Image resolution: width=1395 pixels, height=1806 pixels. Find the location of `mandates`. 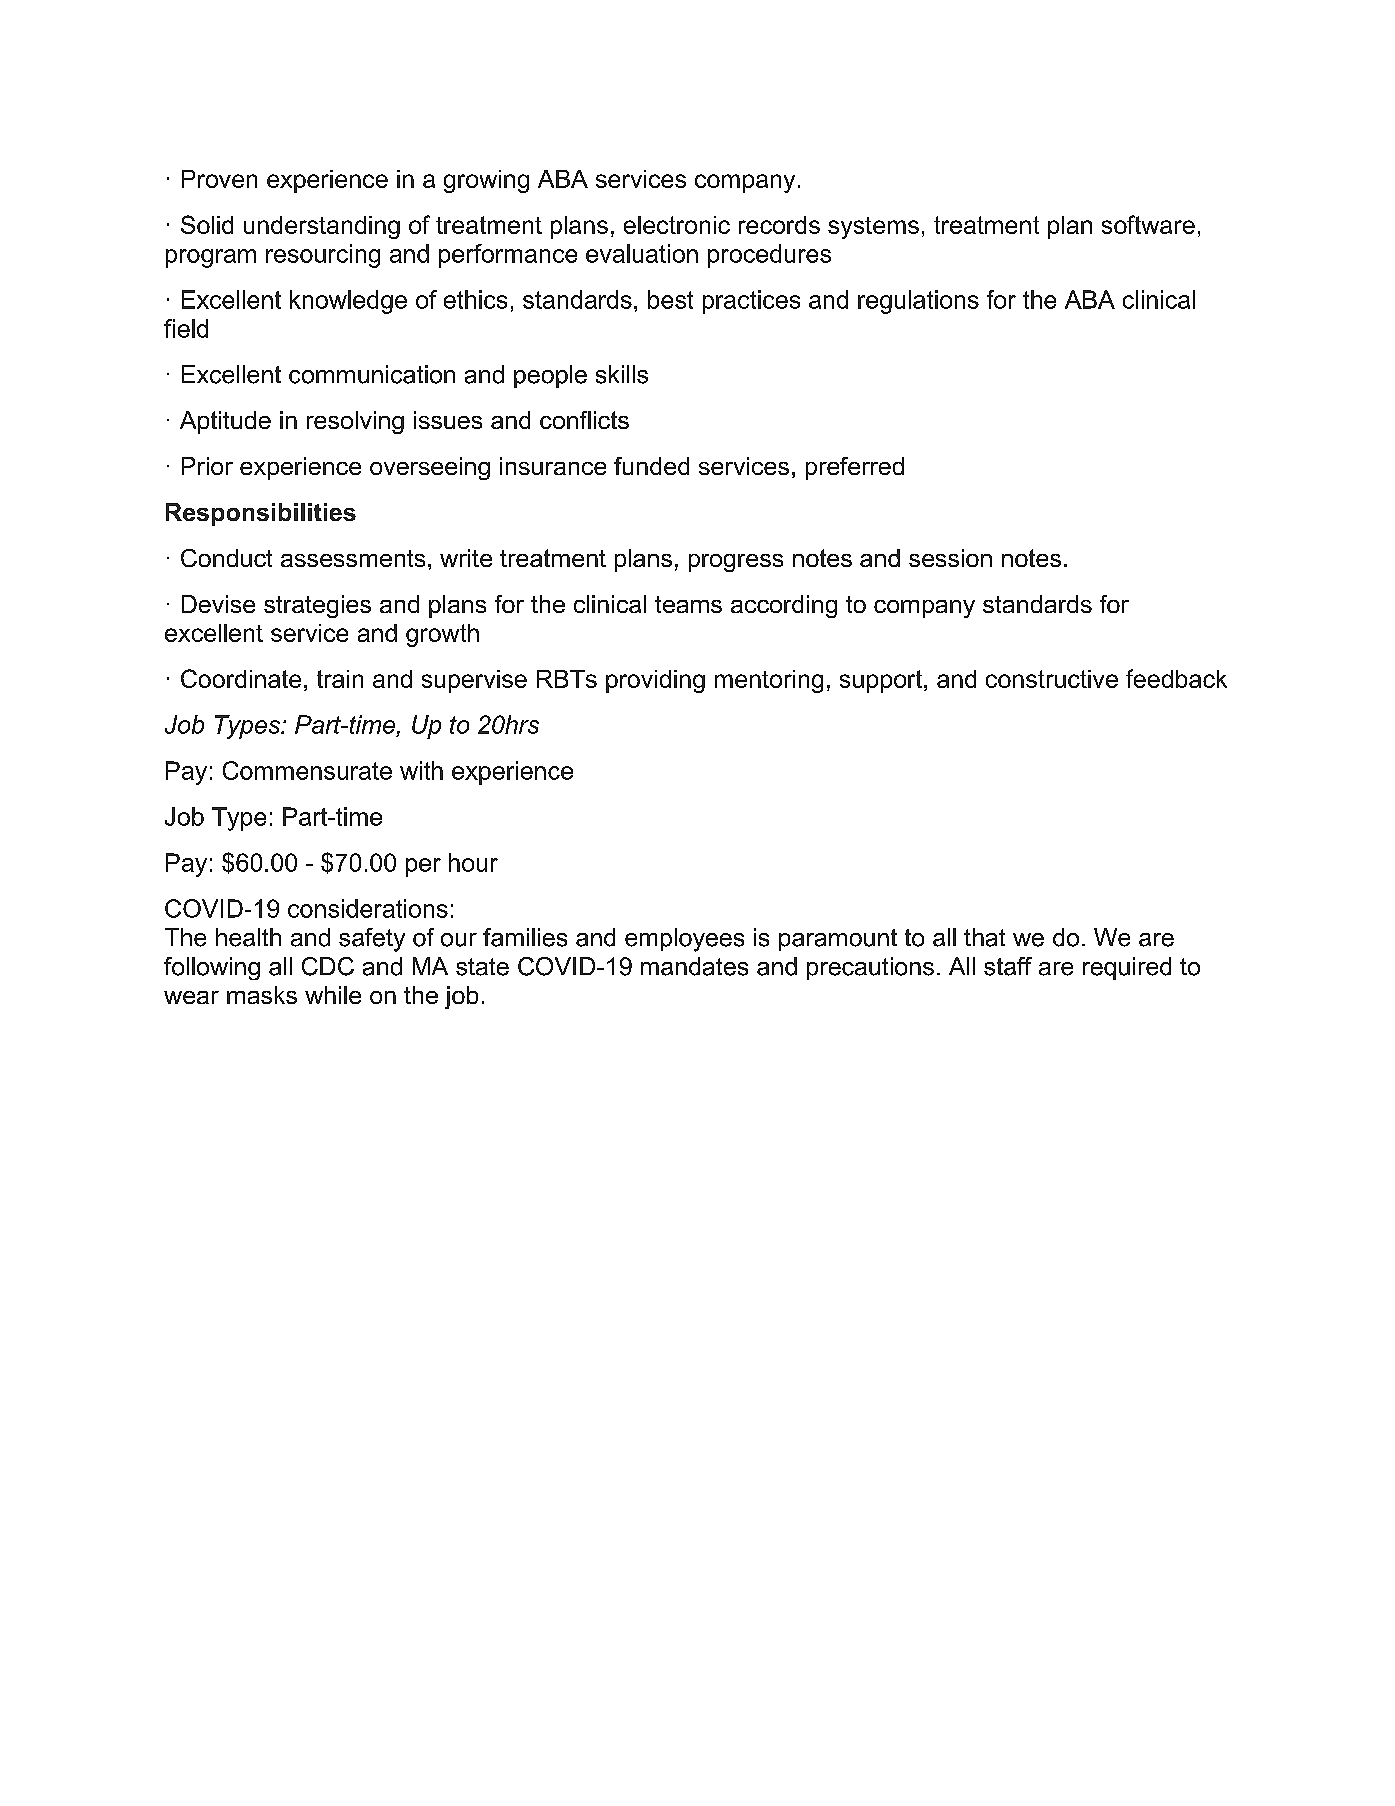

mandates is located at coordinates (694, 966).
